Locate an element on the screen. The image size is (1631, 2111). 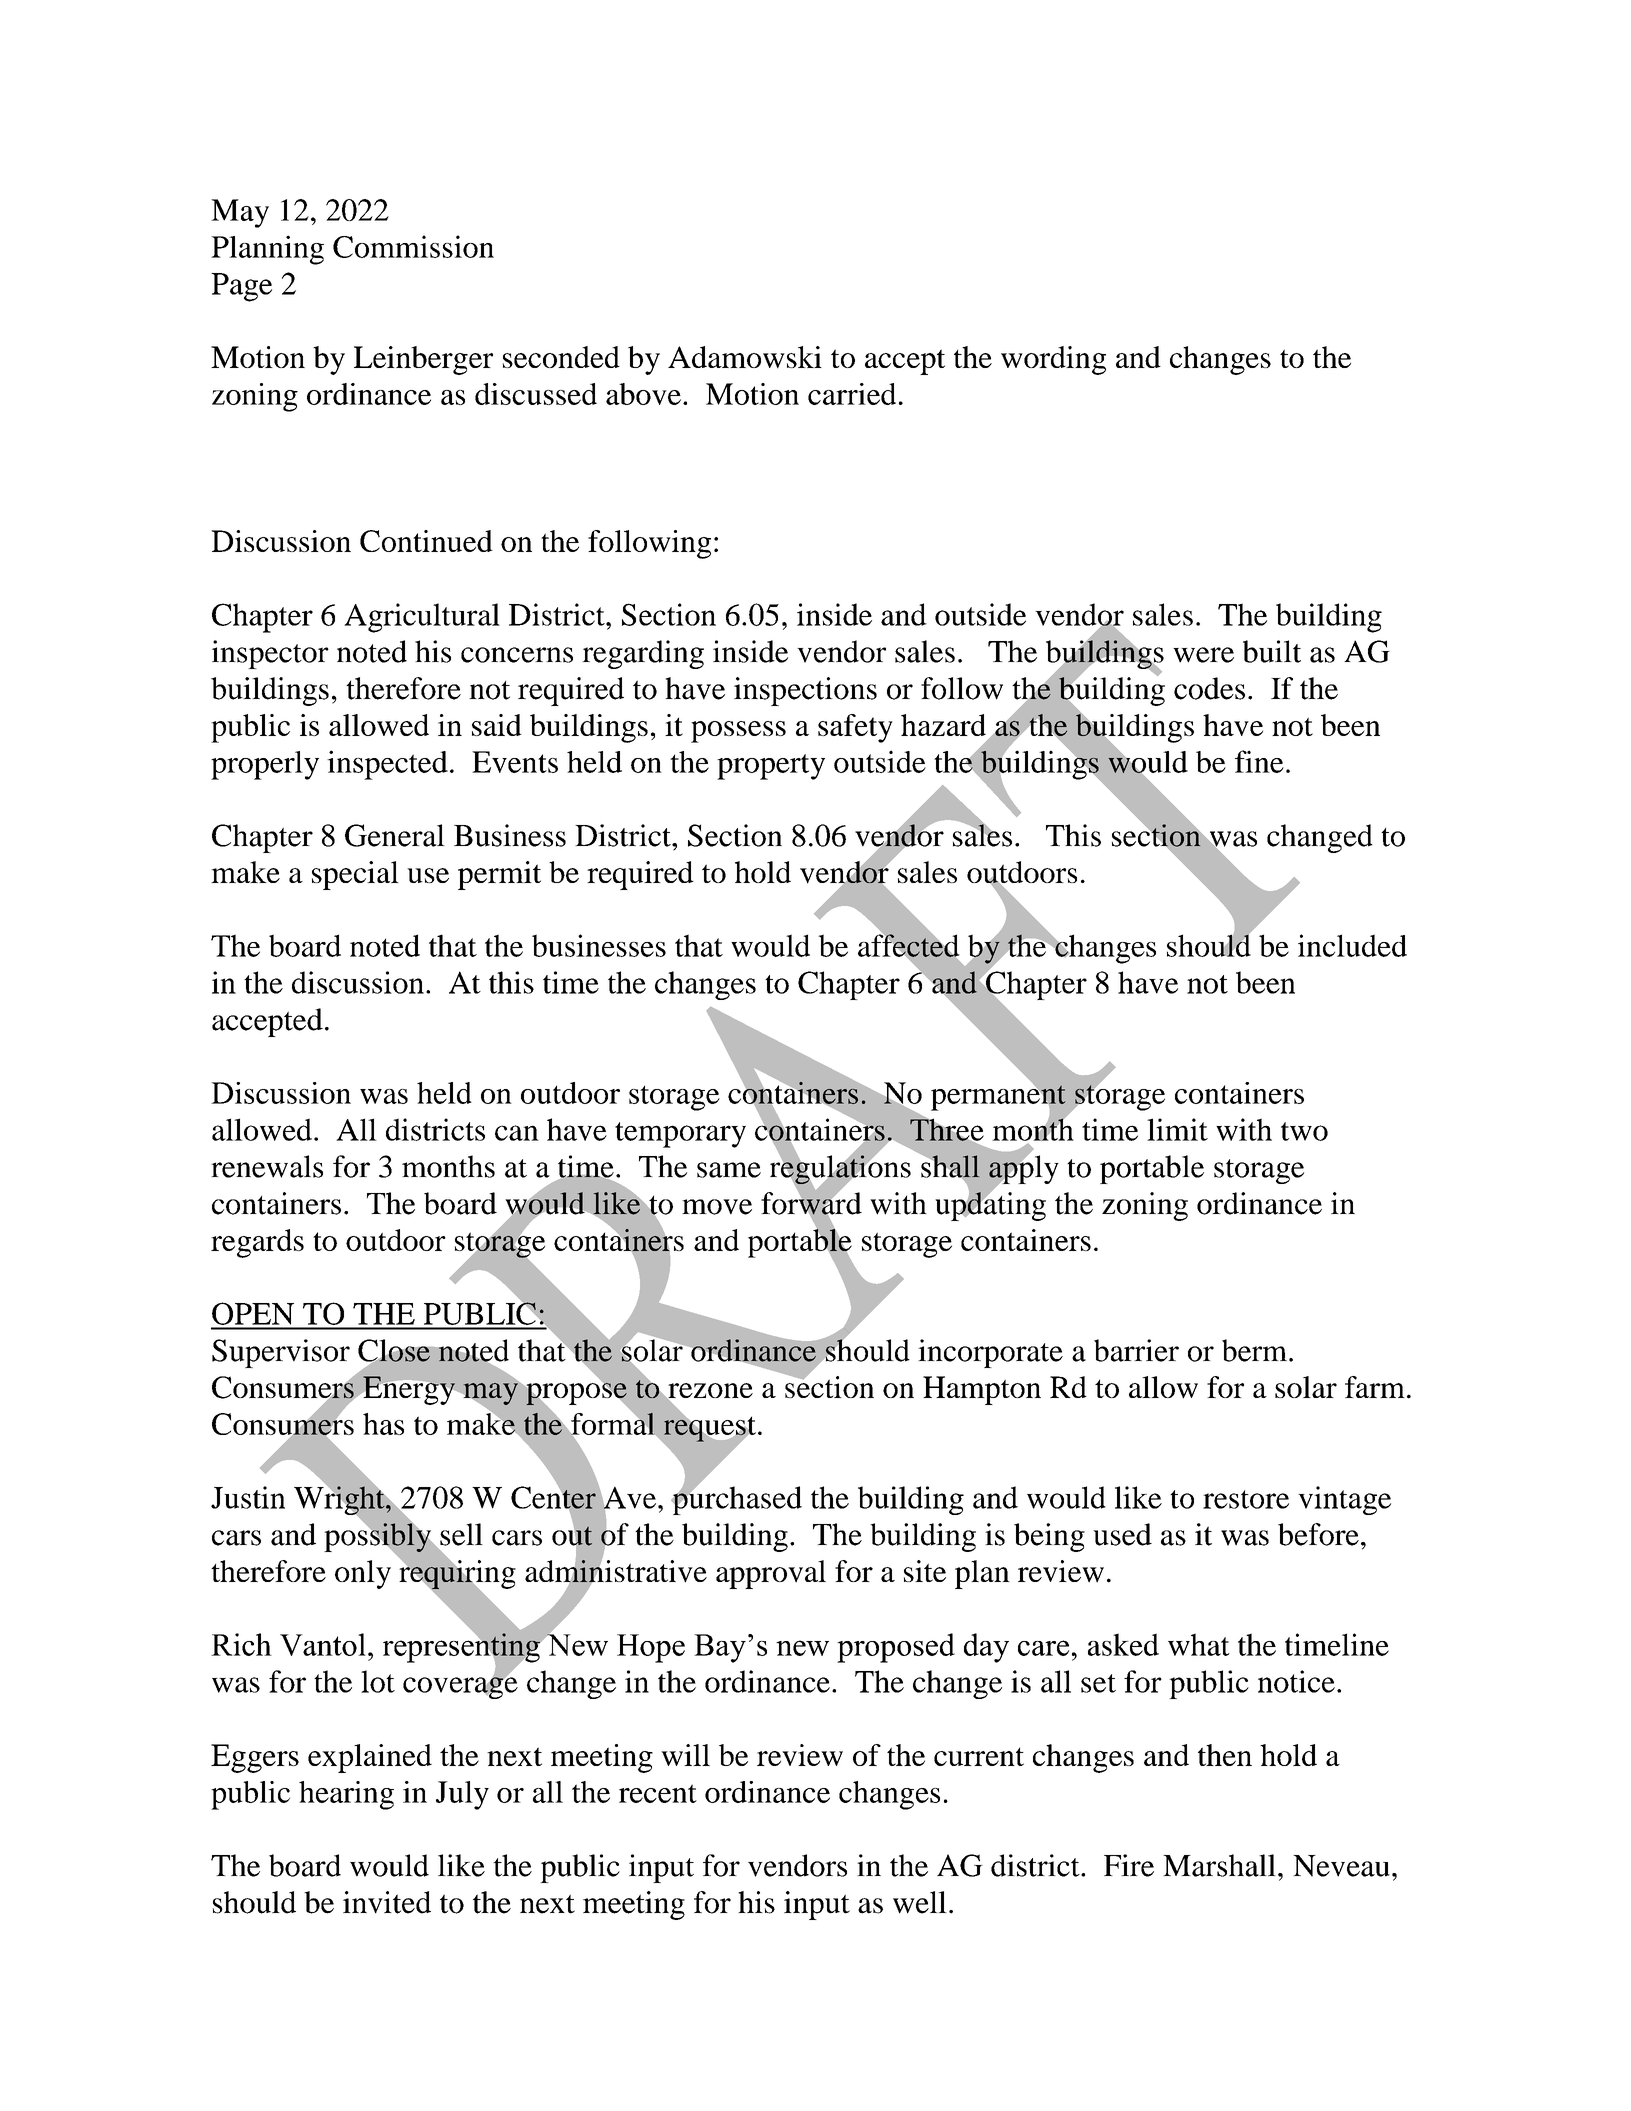
Commission is located at coordinates (413, 246).
